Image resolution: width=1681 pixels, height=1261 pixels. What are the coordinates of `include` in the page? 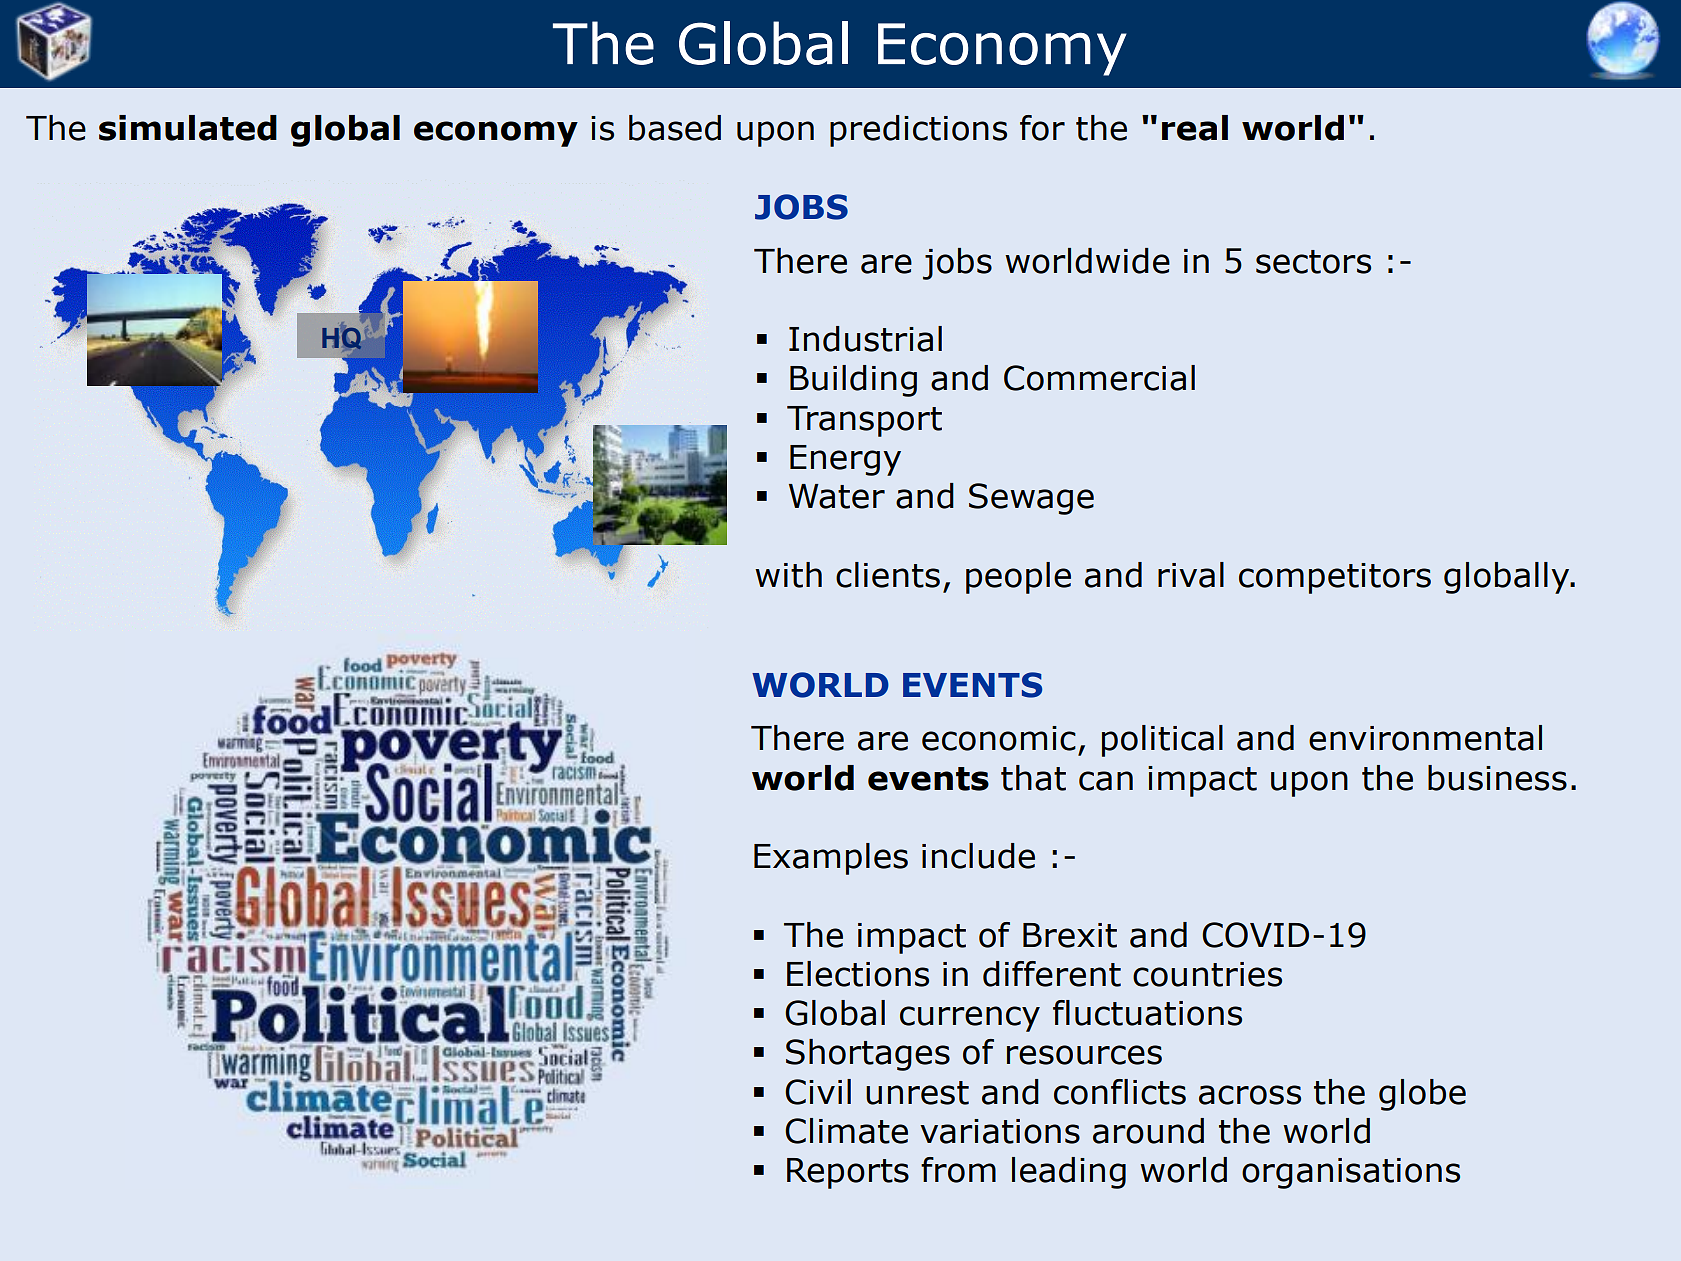 It's located at (978, 856).
